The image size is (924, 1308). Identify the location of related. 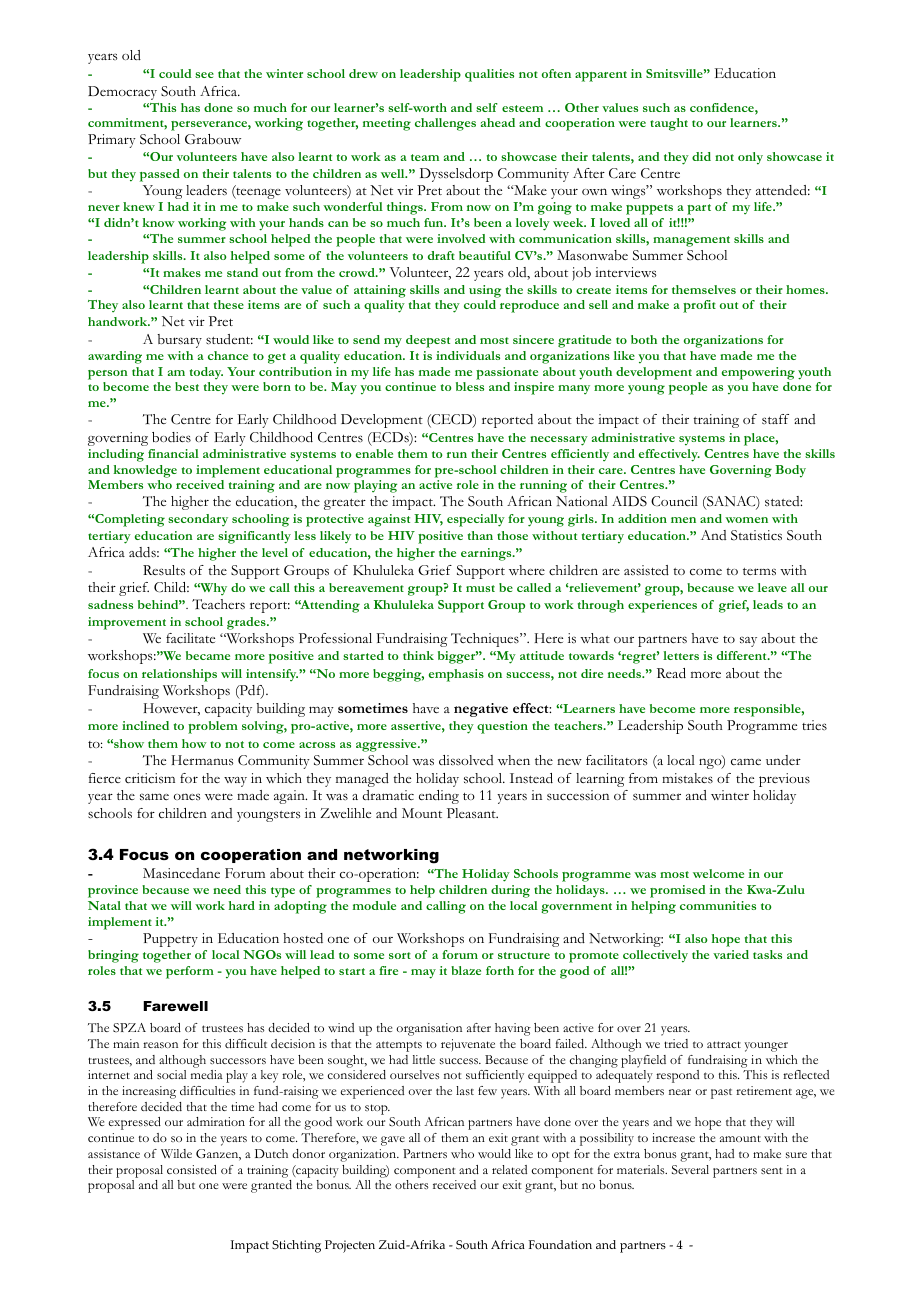
(509, 1169).
